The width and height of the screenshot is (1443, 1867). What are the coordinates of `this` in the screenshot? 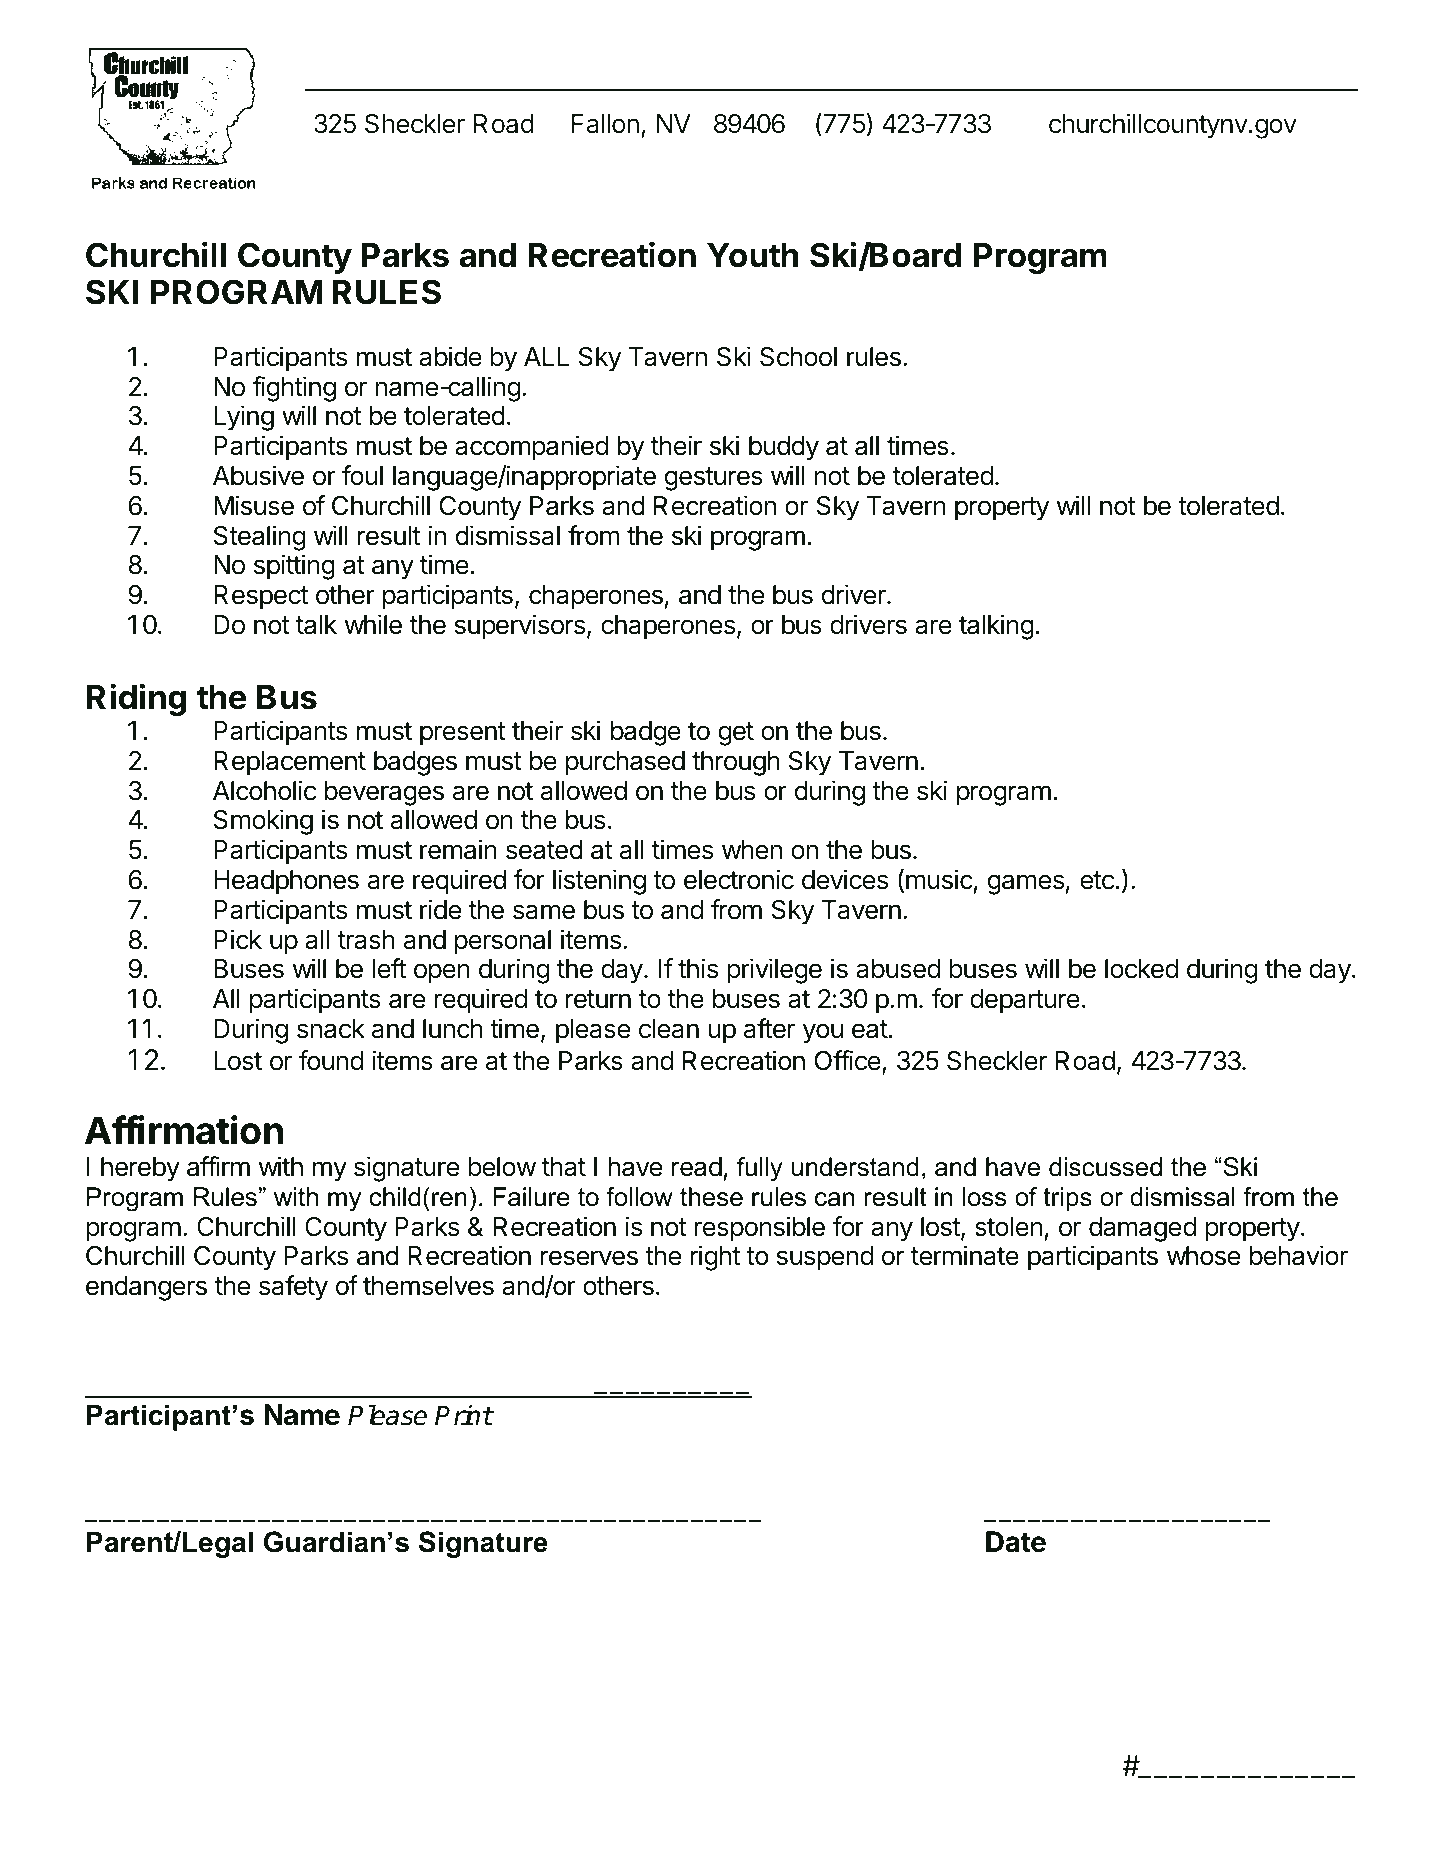 It's located at (698, 968).
